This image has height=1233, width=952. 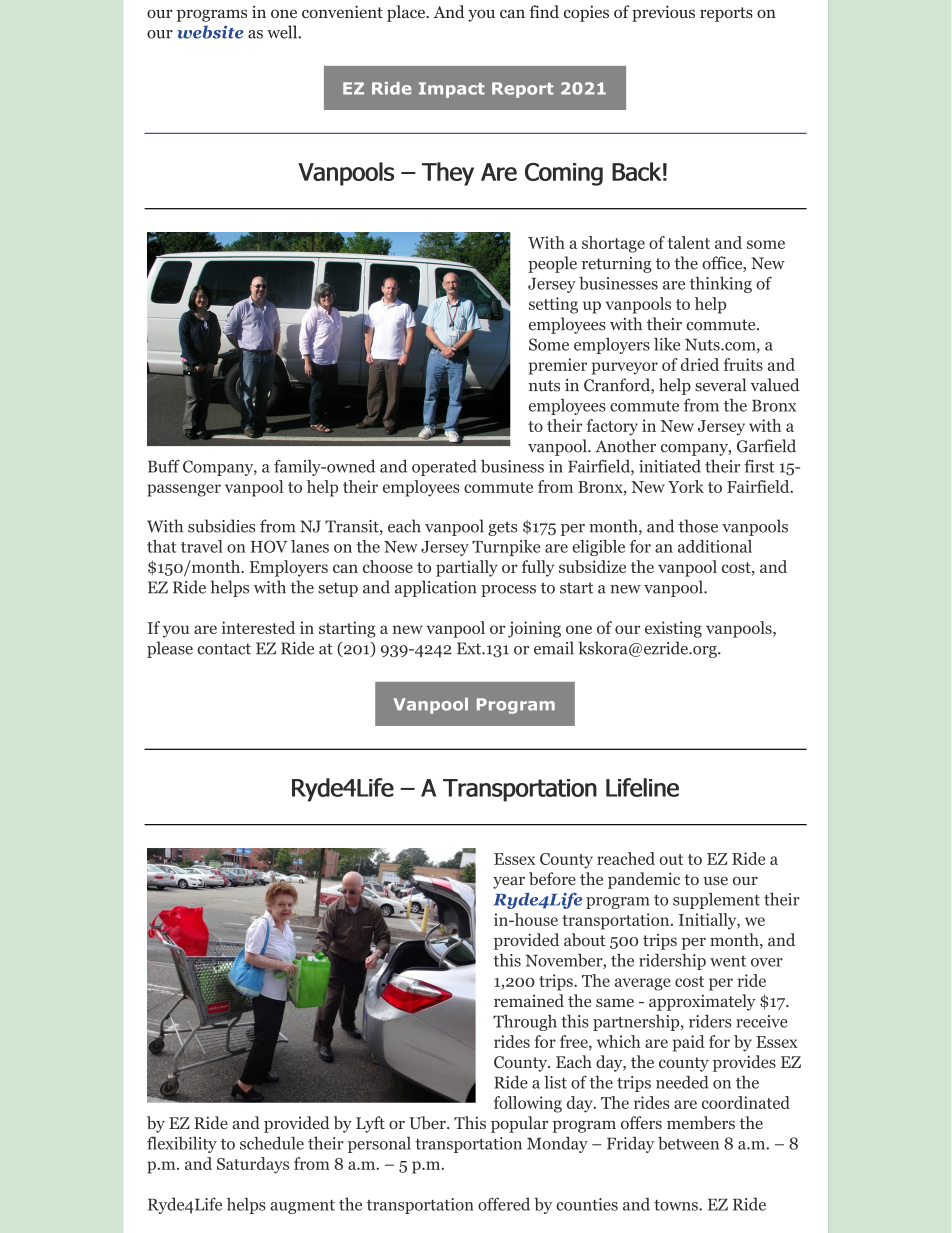 I want to click on website, so click(x=210, y=32).
